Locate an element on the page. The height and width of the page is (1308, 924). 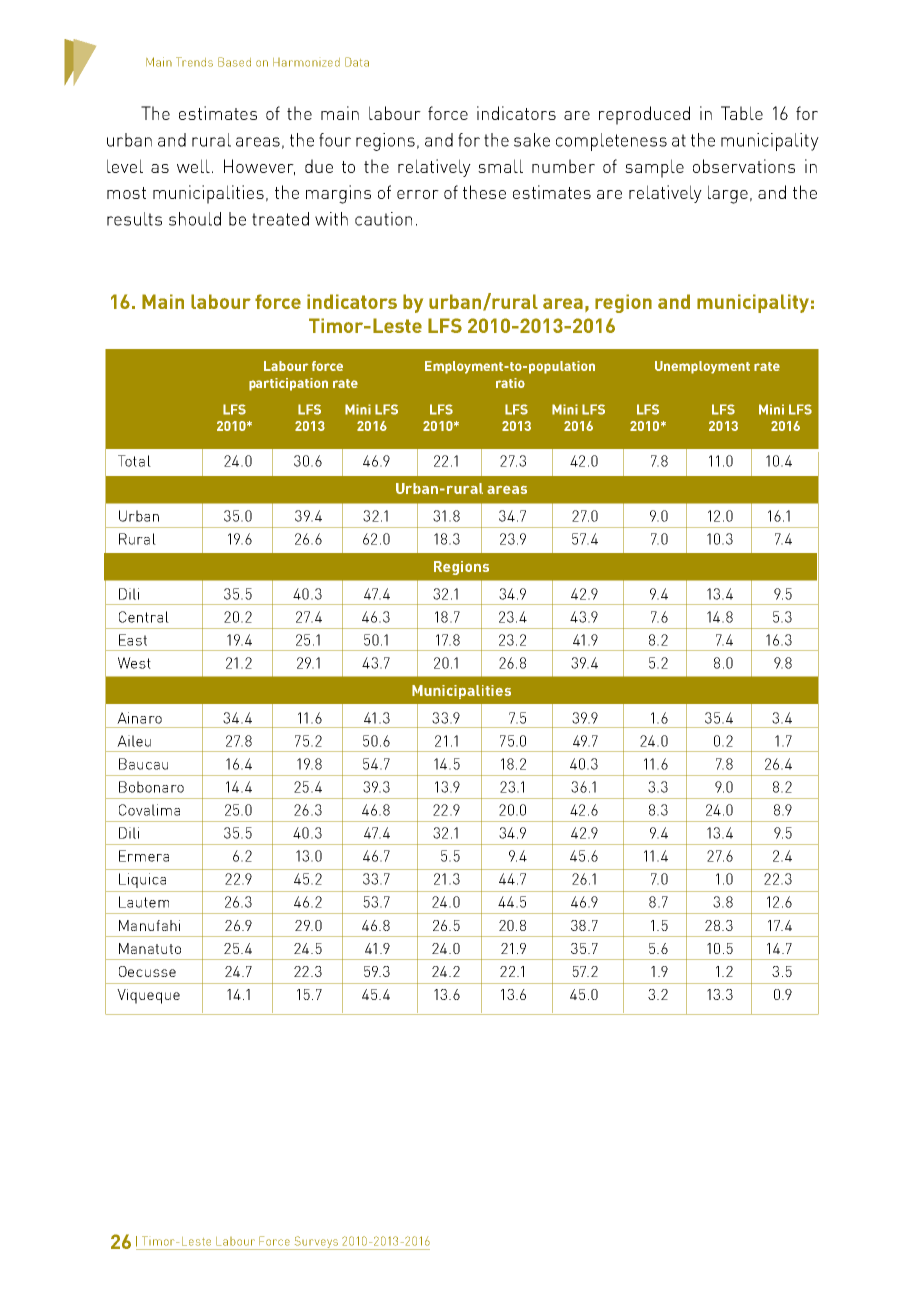
participation is located at coordinates (288, 384).
